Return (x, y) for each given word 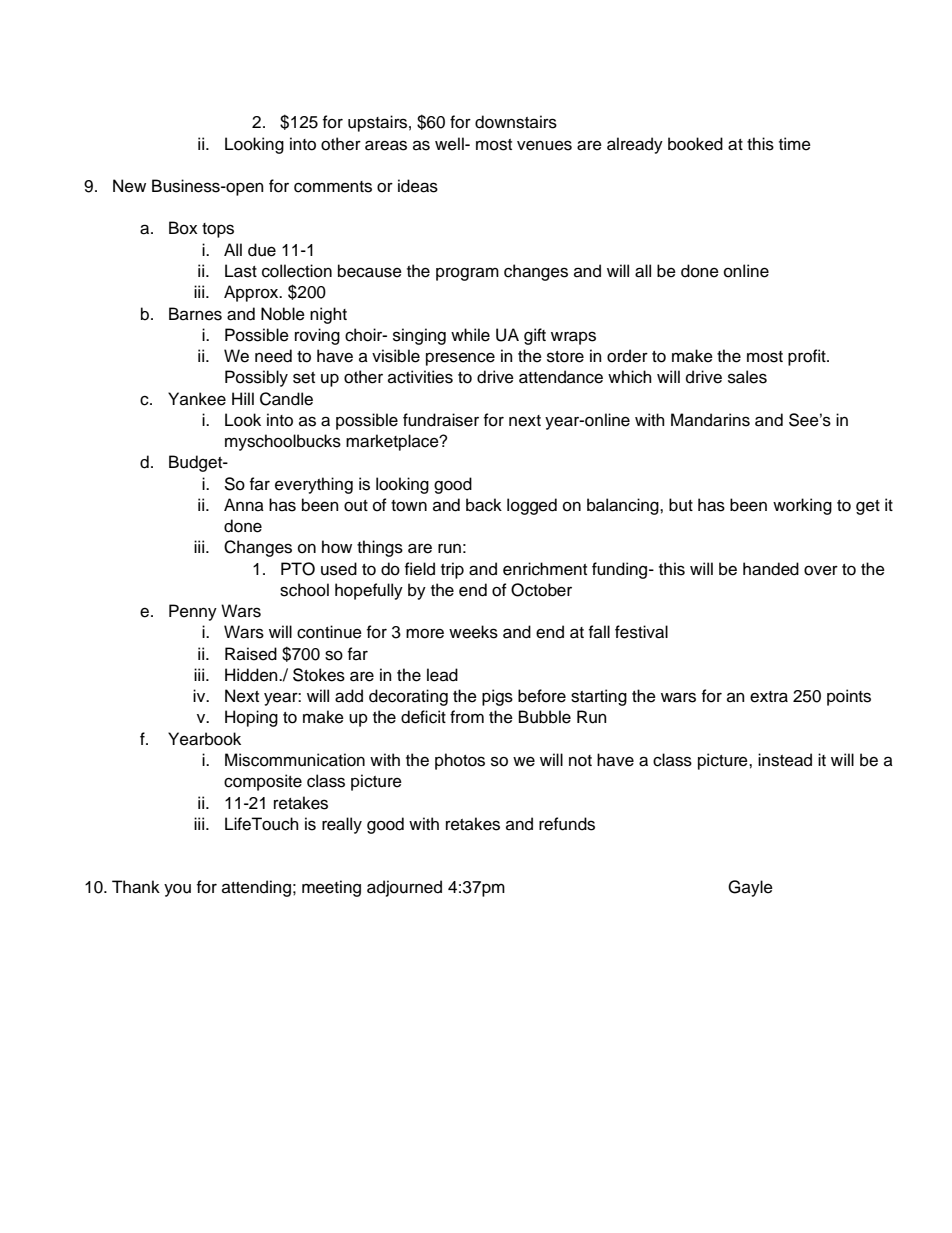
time (795, 144)
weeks (473, 632)
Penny (193, 612)
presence (460, 359)
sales (747, 377)
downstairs (516, 122)
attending (256, 888)
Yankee (197, 399)
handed (771, 569)
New (129, 186)
